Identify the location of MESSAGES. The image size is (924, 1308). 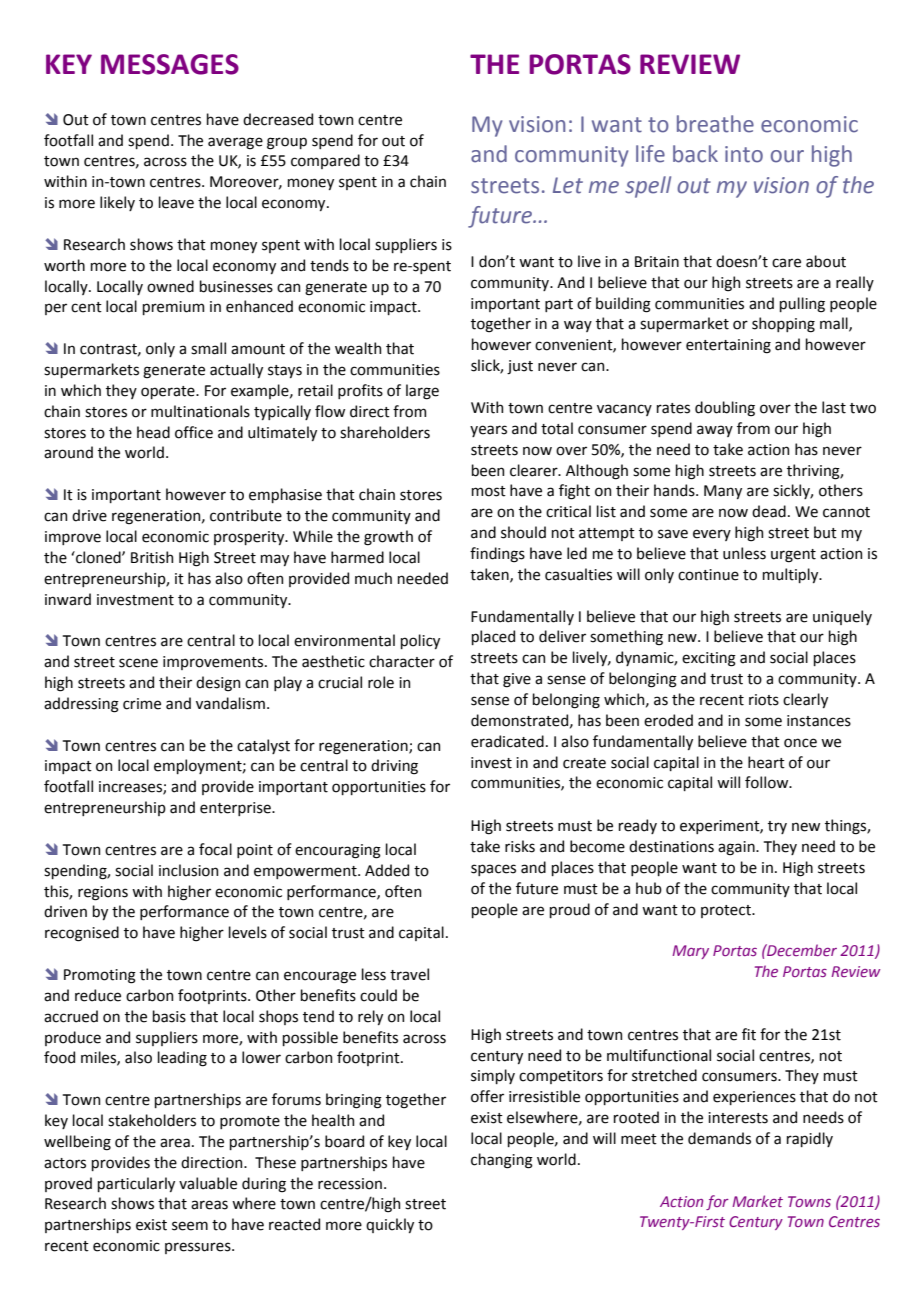
(170, 64).
